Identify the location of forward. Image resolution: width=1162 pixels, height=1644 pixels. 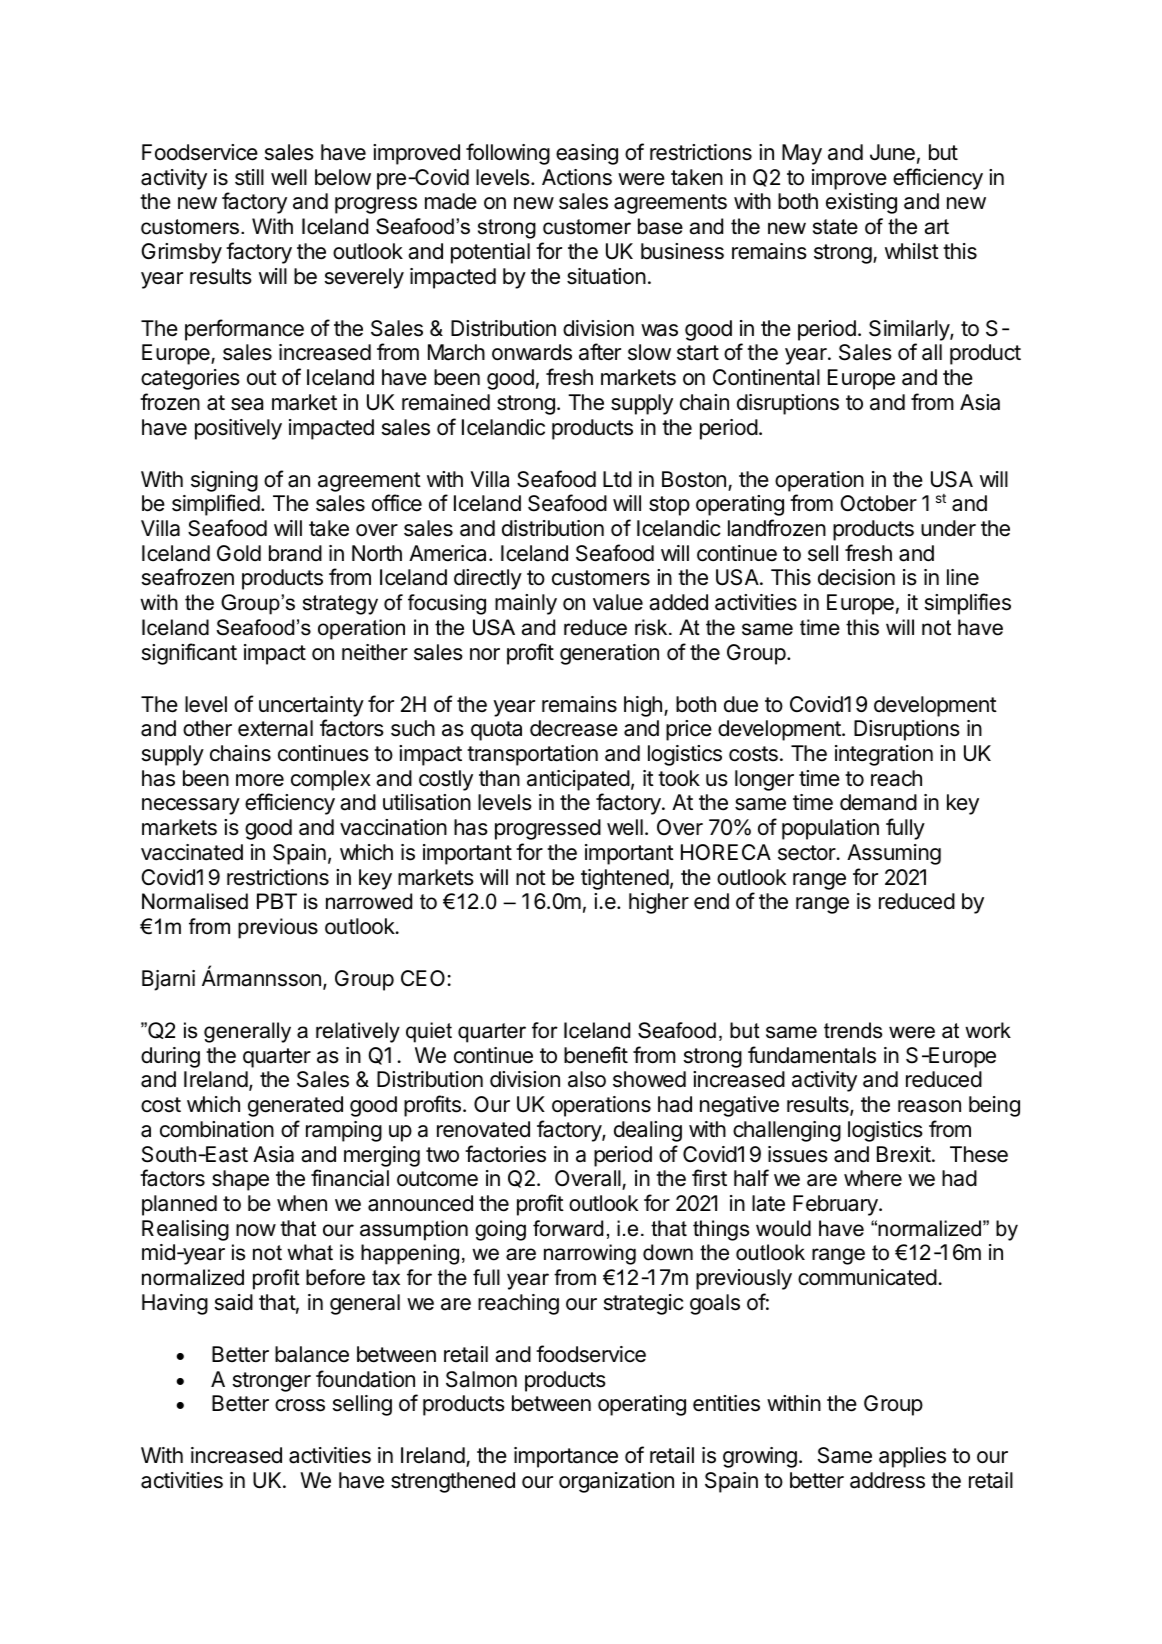
(568, 1228).
